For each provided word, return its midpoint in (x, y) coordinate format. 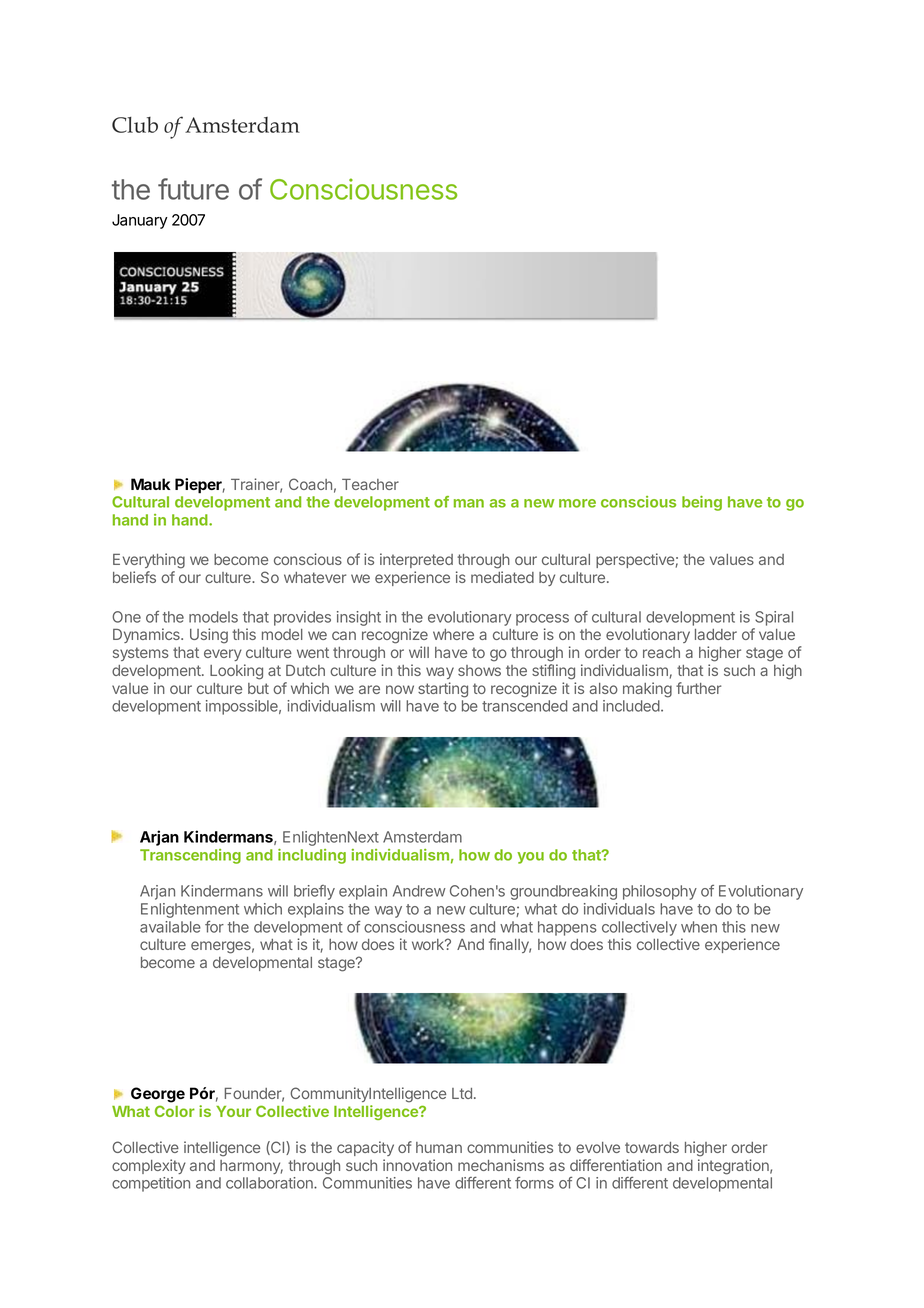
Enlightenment (190, 910)
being (702, 503)
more (577, 503)
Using (209, 636)
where (453, 634)
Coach (310, 484)
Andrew (419, 891)
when (699, 927)
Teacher (370, 484)
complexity (149, 1166)
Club (135, 125)
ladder (716, 634)
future (193, 189)
